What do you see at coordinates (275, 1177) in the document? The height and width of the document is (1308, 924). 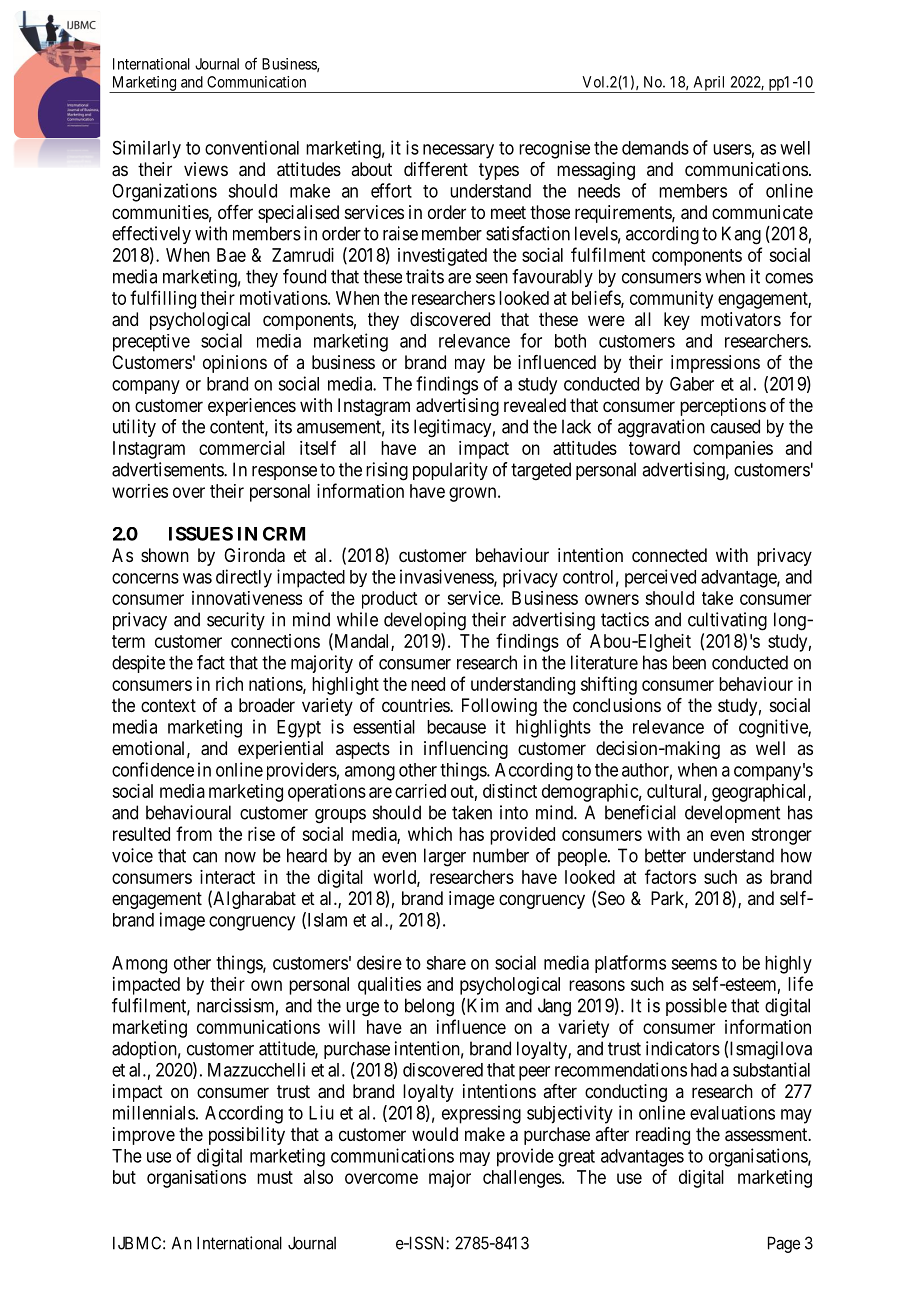 I see `must` at bounding box center [275, 1177].
